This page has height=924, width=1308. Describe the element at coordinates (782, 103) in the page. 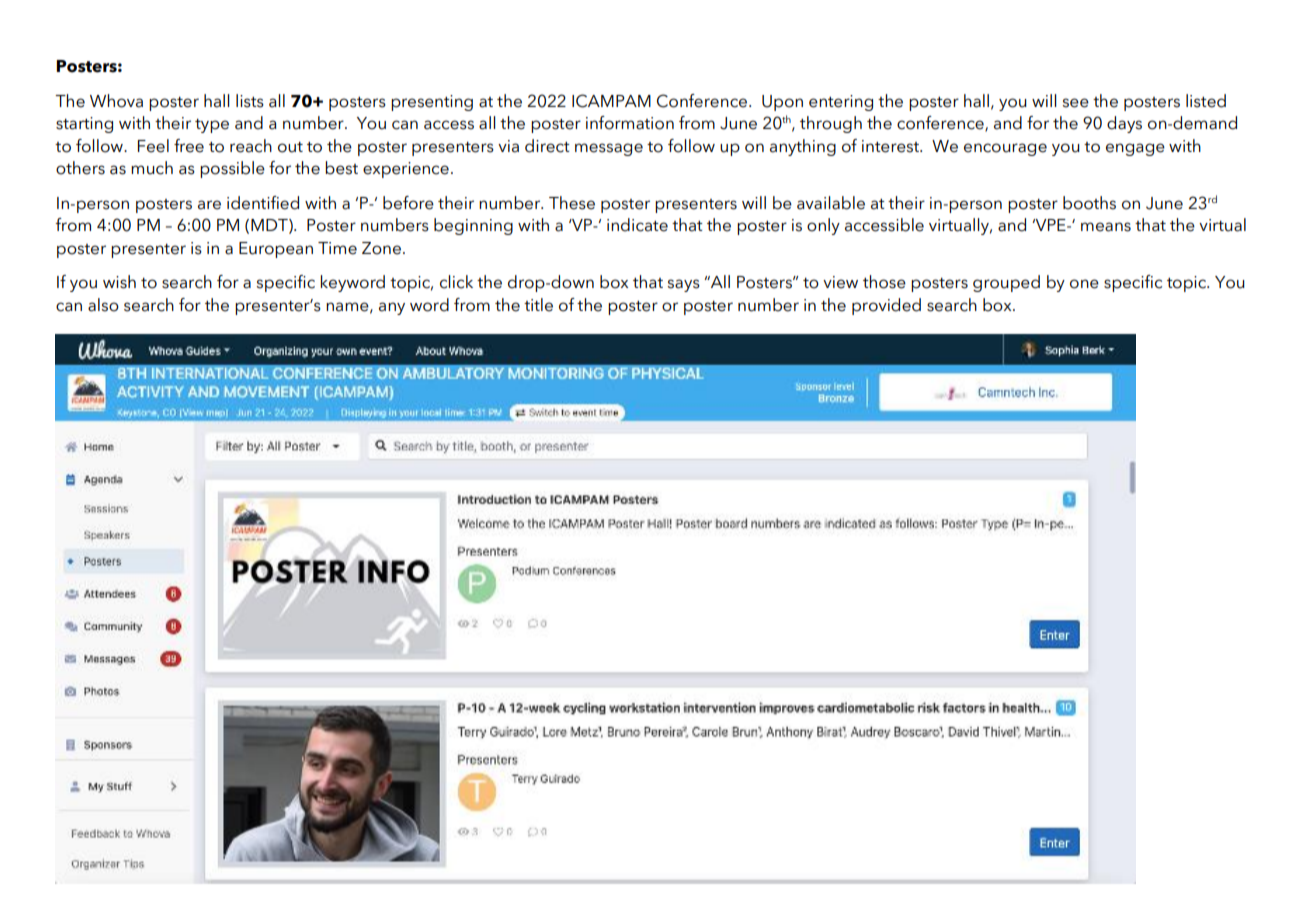

I see `Upon` at that location.
